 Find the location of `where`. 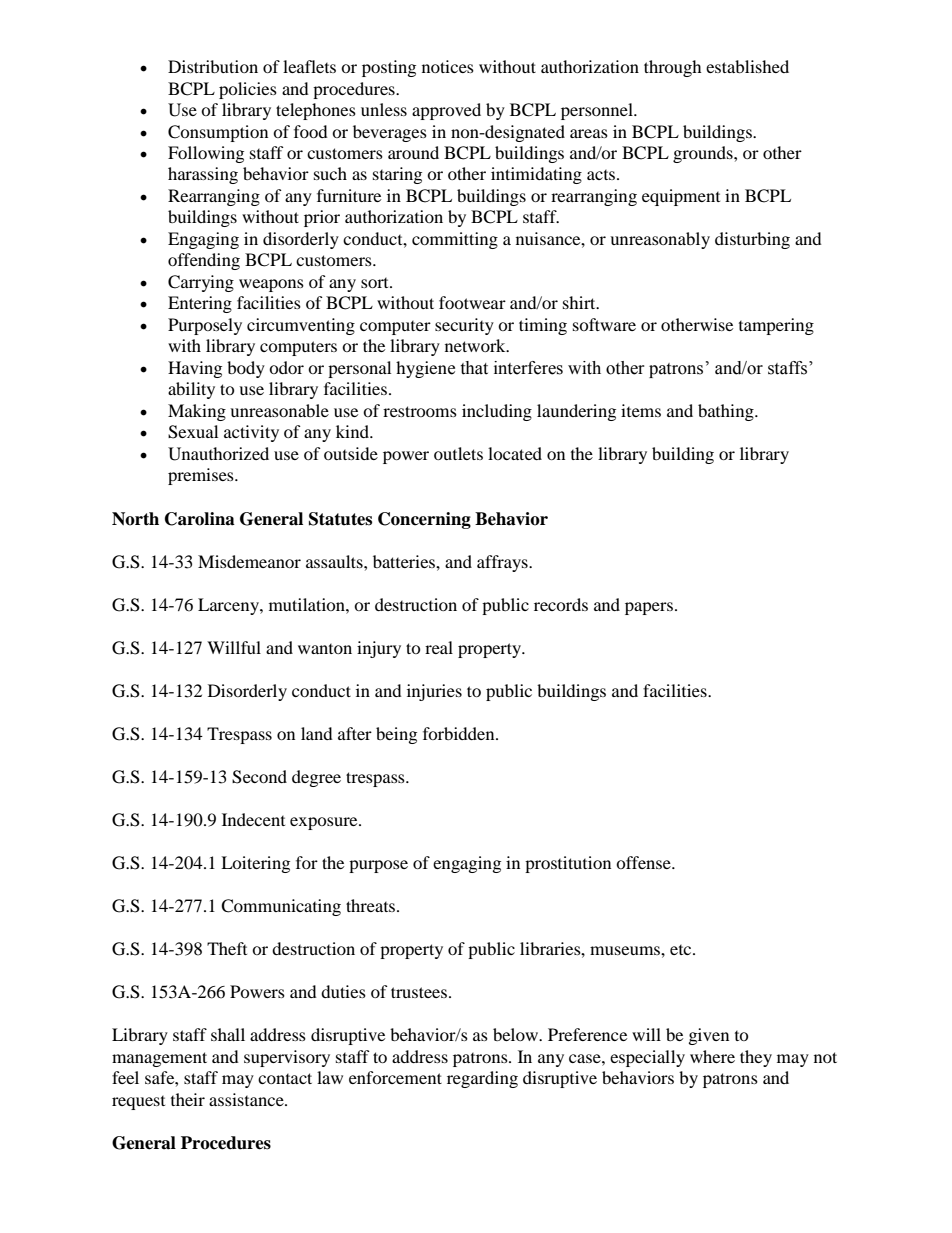

where is located at coordinates (712, 1056).
